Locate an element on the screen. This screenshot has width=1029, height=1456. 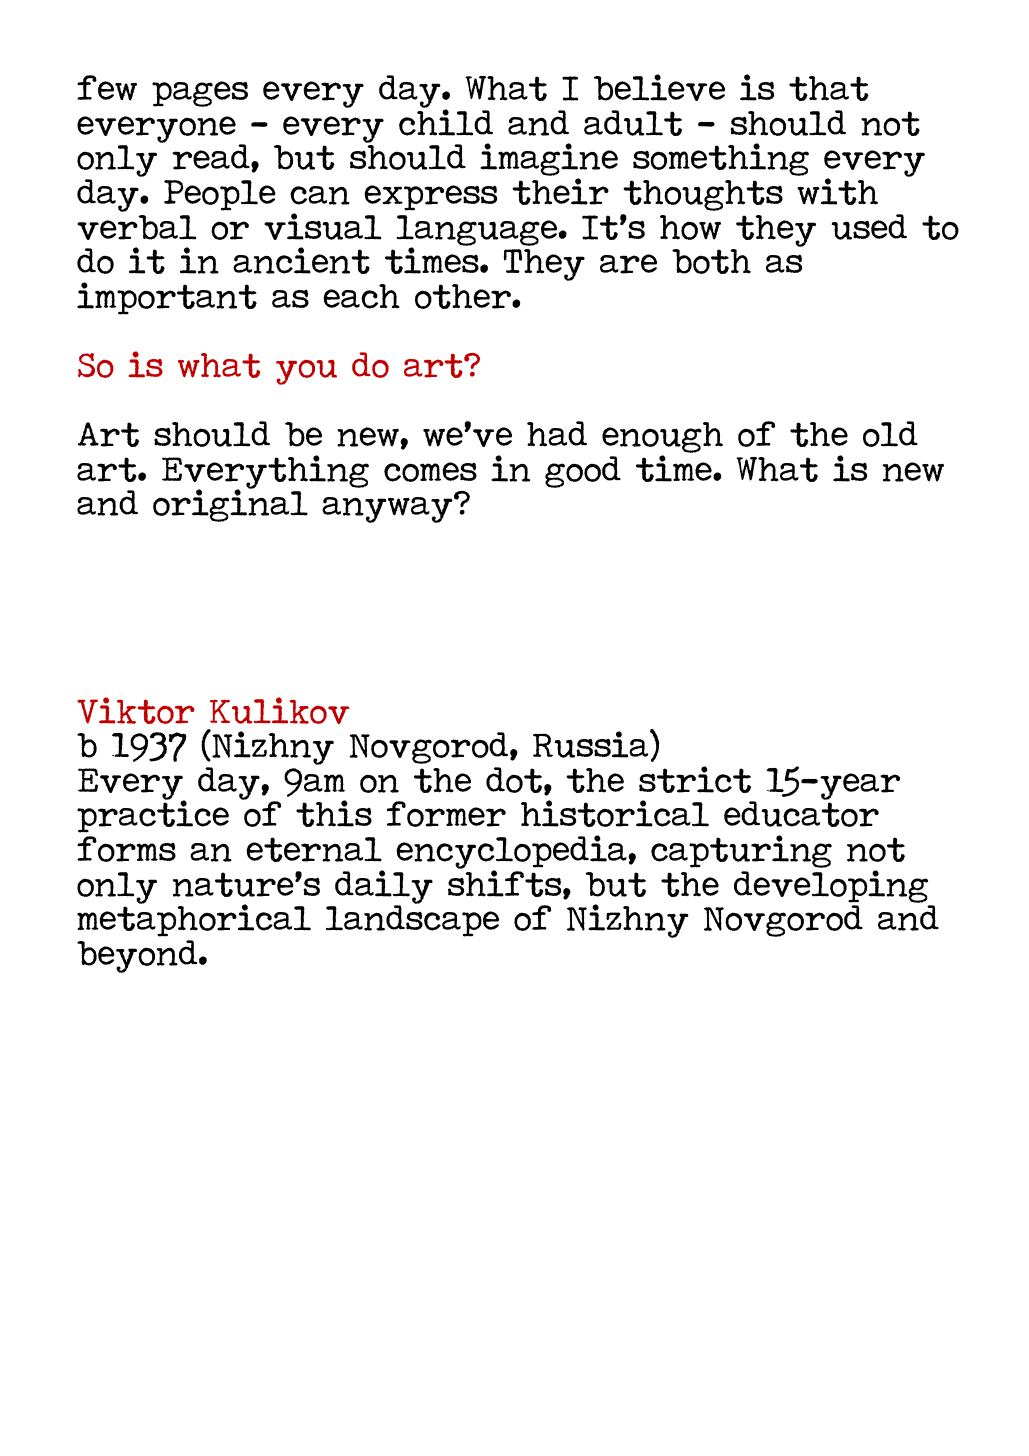
both is located at coordinates (711, 261).
